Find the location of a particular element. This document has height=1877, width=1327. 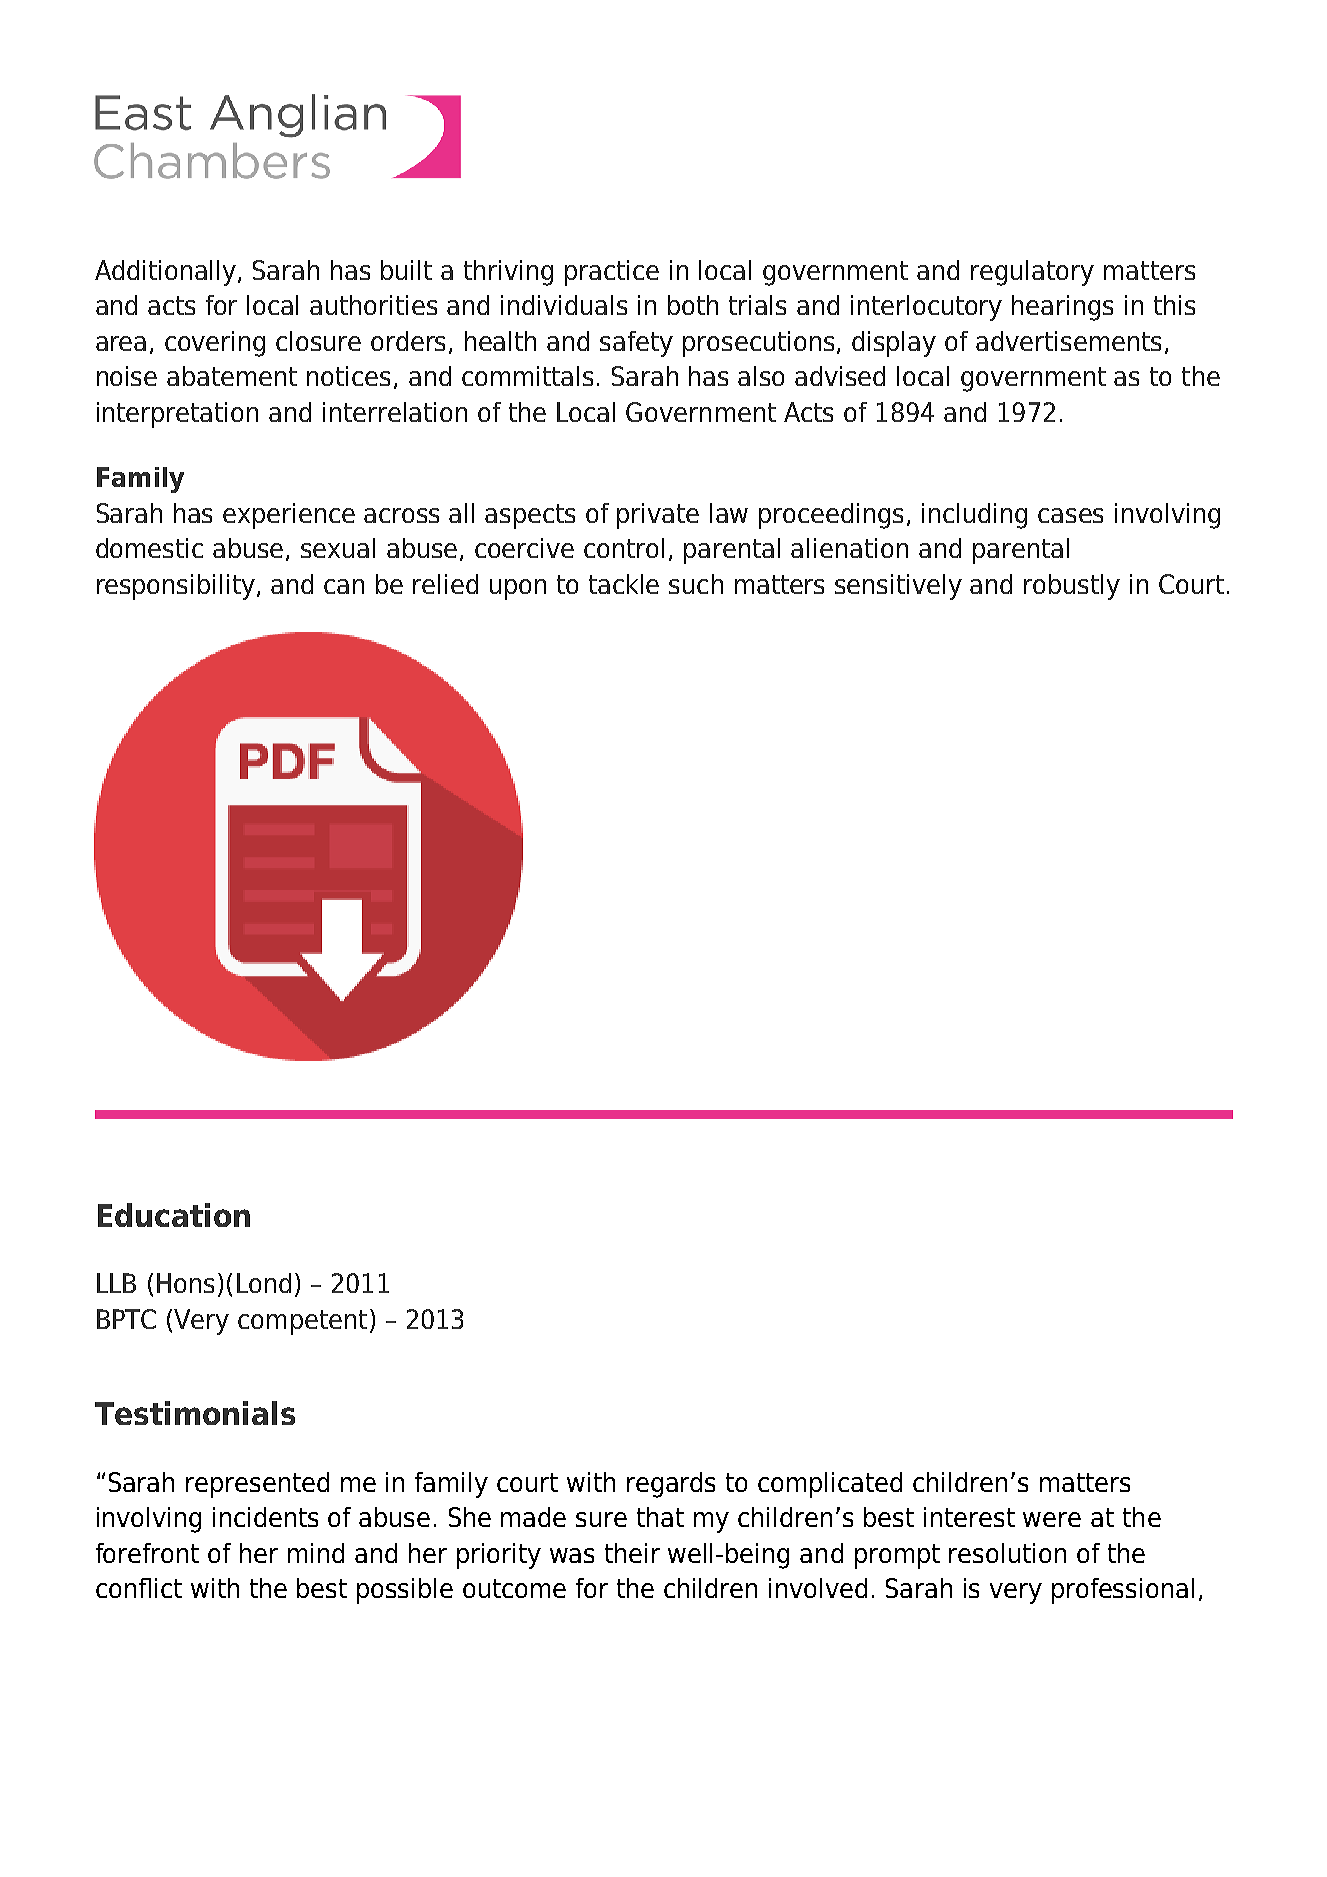

both is located at coordinates (693, 305).
